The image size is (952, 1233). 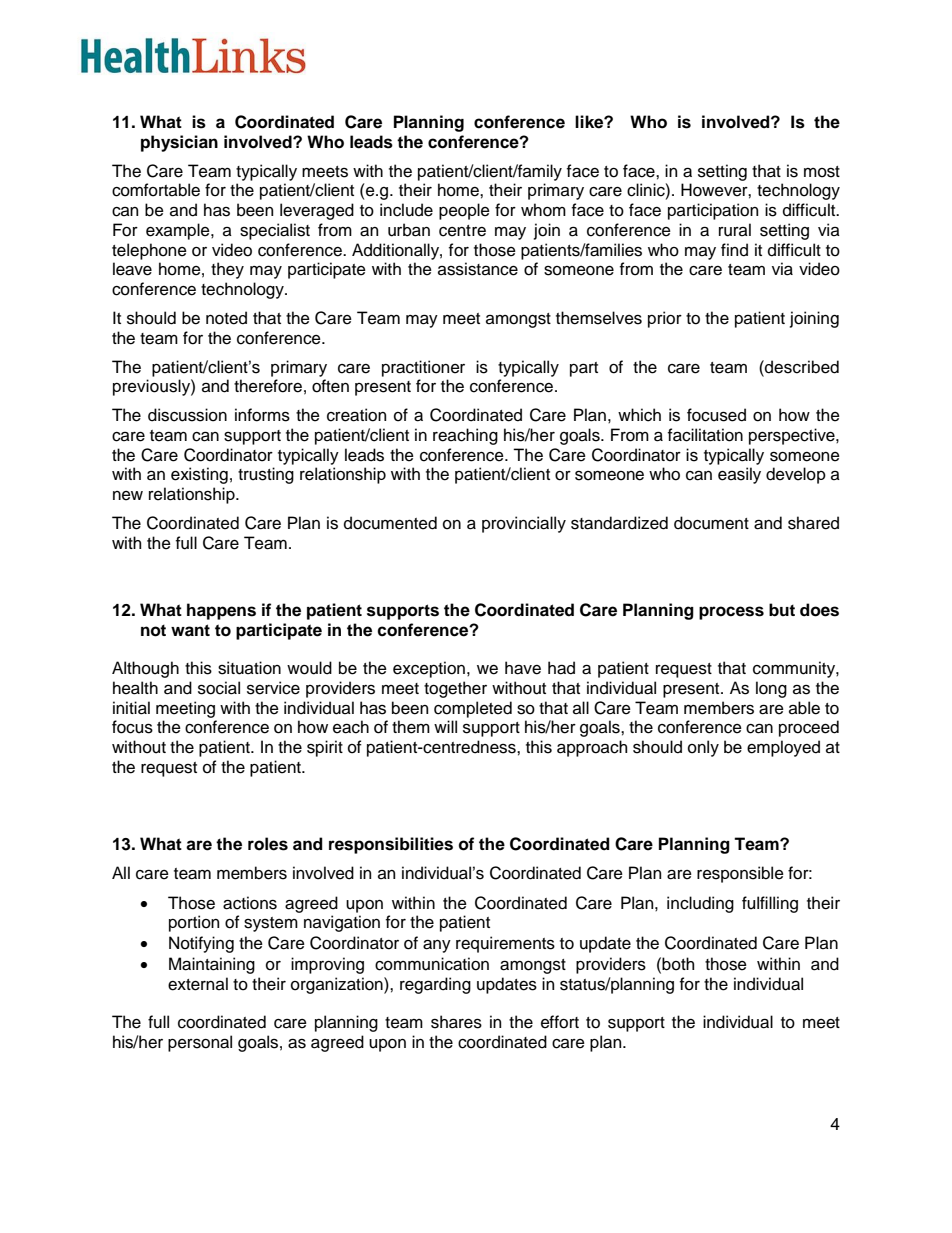 What do you see at coordinates (678, 964) in the image?
I see `both` at bounding box center [678, 964].
